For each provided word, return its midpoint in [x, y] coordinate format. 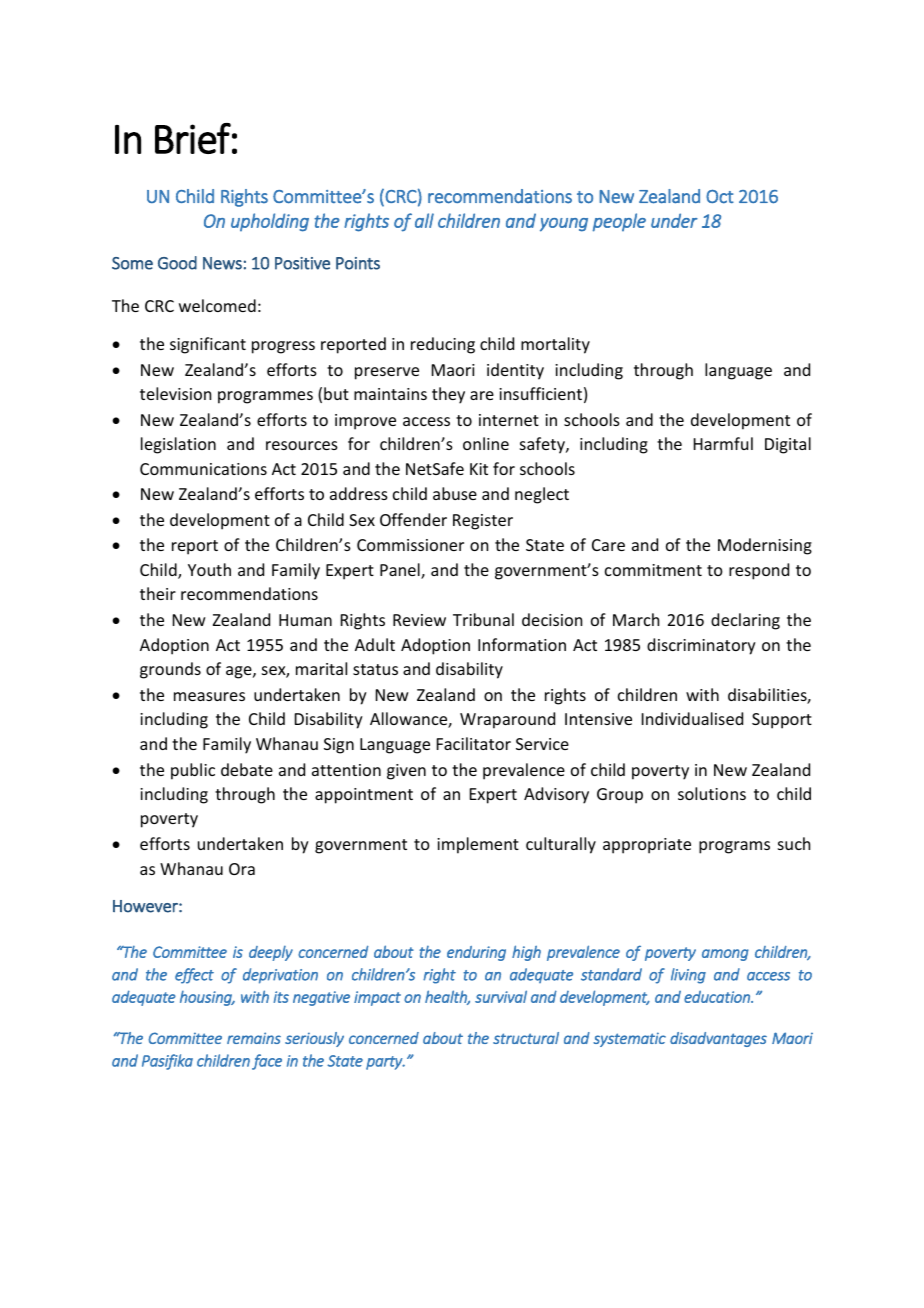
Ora [242, 869]
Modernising [765, 546]
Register [483, 522]
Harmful [723, 443]
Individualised [692, 718]
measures [209, 696]
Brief [193, 138]
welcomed [217, 305]
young [564, 225]
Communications [203, 469]
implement [478, 845]
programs [734, 847]
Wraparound [507, 720]
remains [254, 1038]
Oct [720, 196]
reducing [443, 345]
